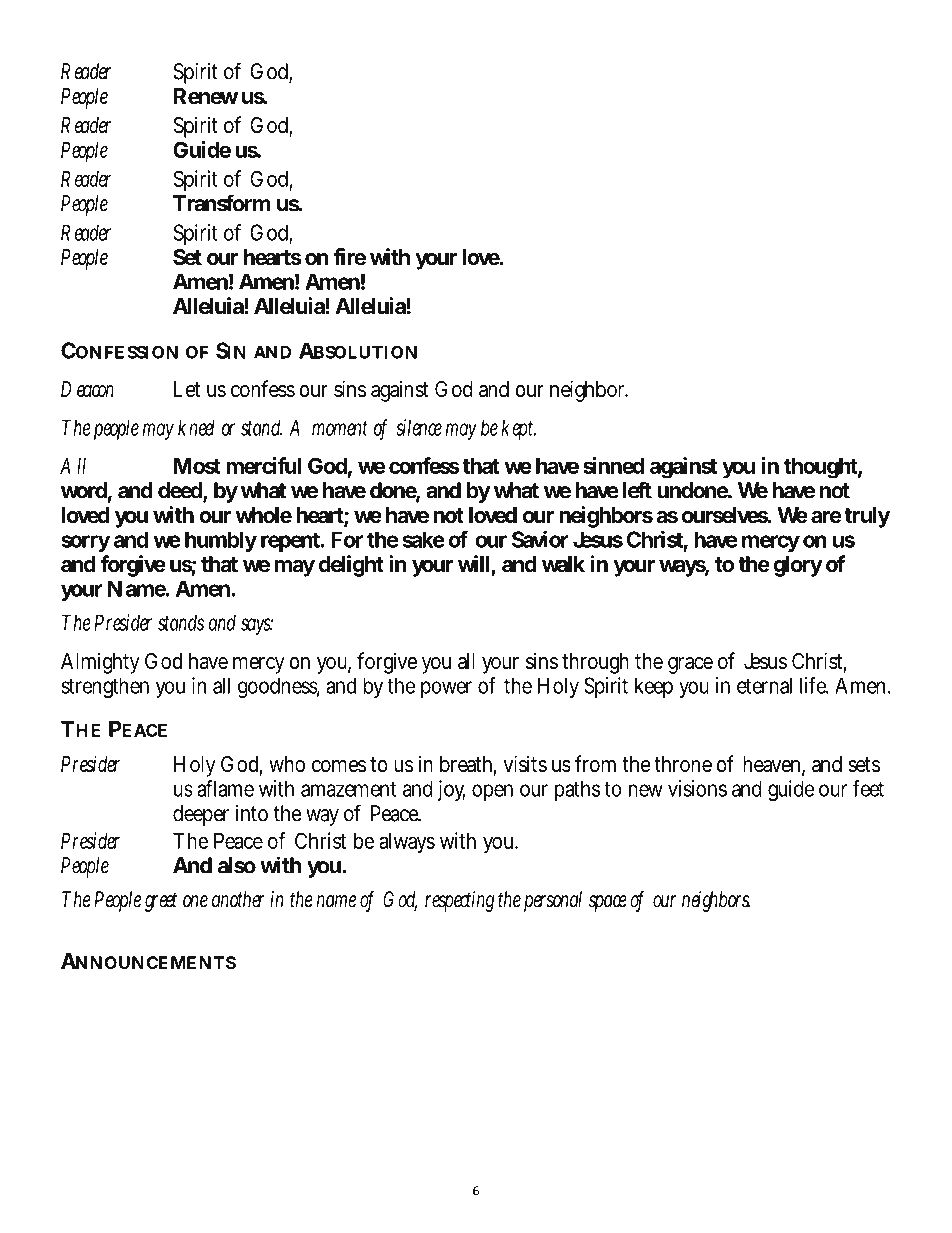  Describe the element at coordinates (419, 427) in the page. I see `silence` at that location.
